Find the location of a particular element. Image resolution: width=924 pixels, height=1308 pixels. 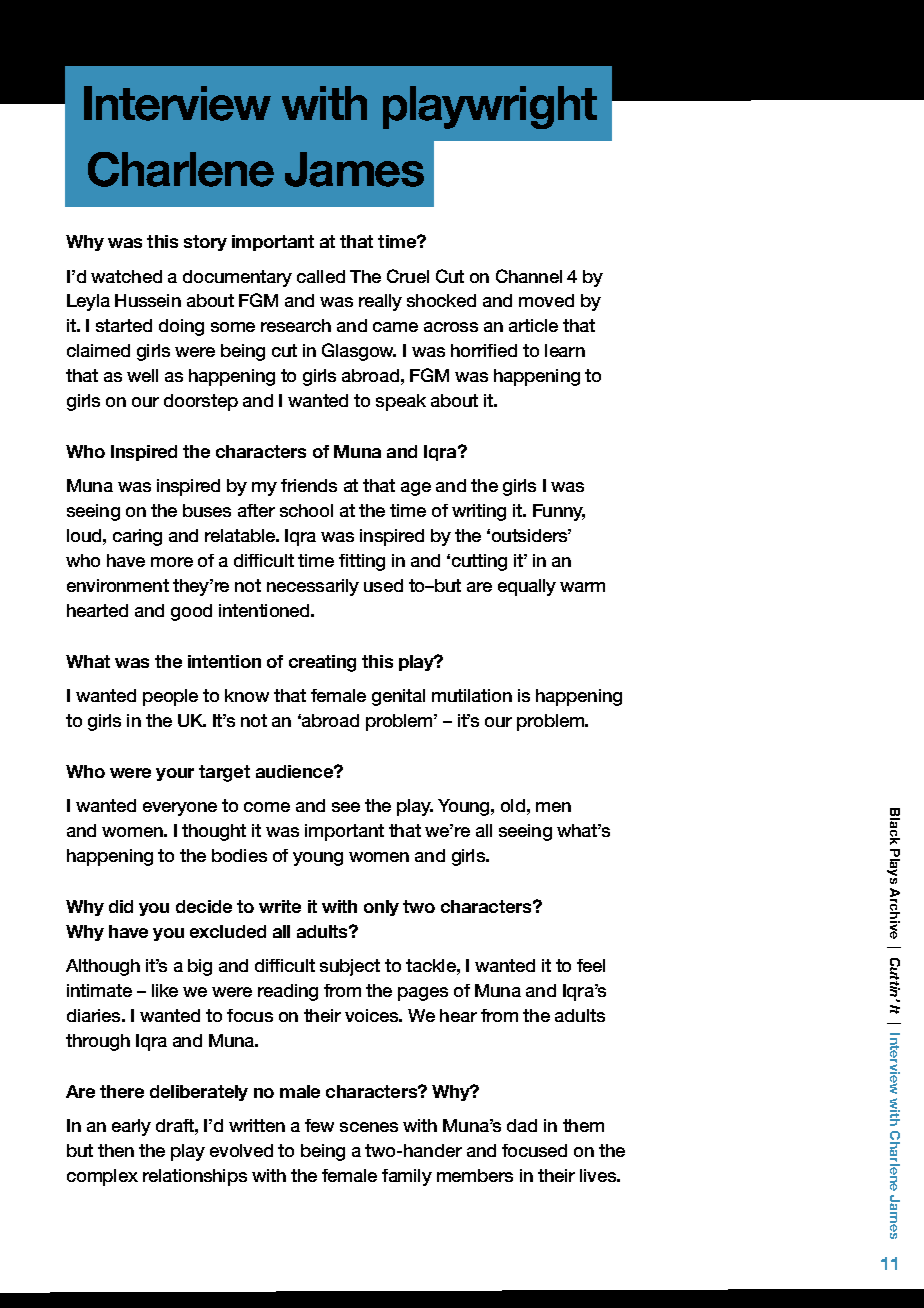

feel is located at coordinates (591, 965).
